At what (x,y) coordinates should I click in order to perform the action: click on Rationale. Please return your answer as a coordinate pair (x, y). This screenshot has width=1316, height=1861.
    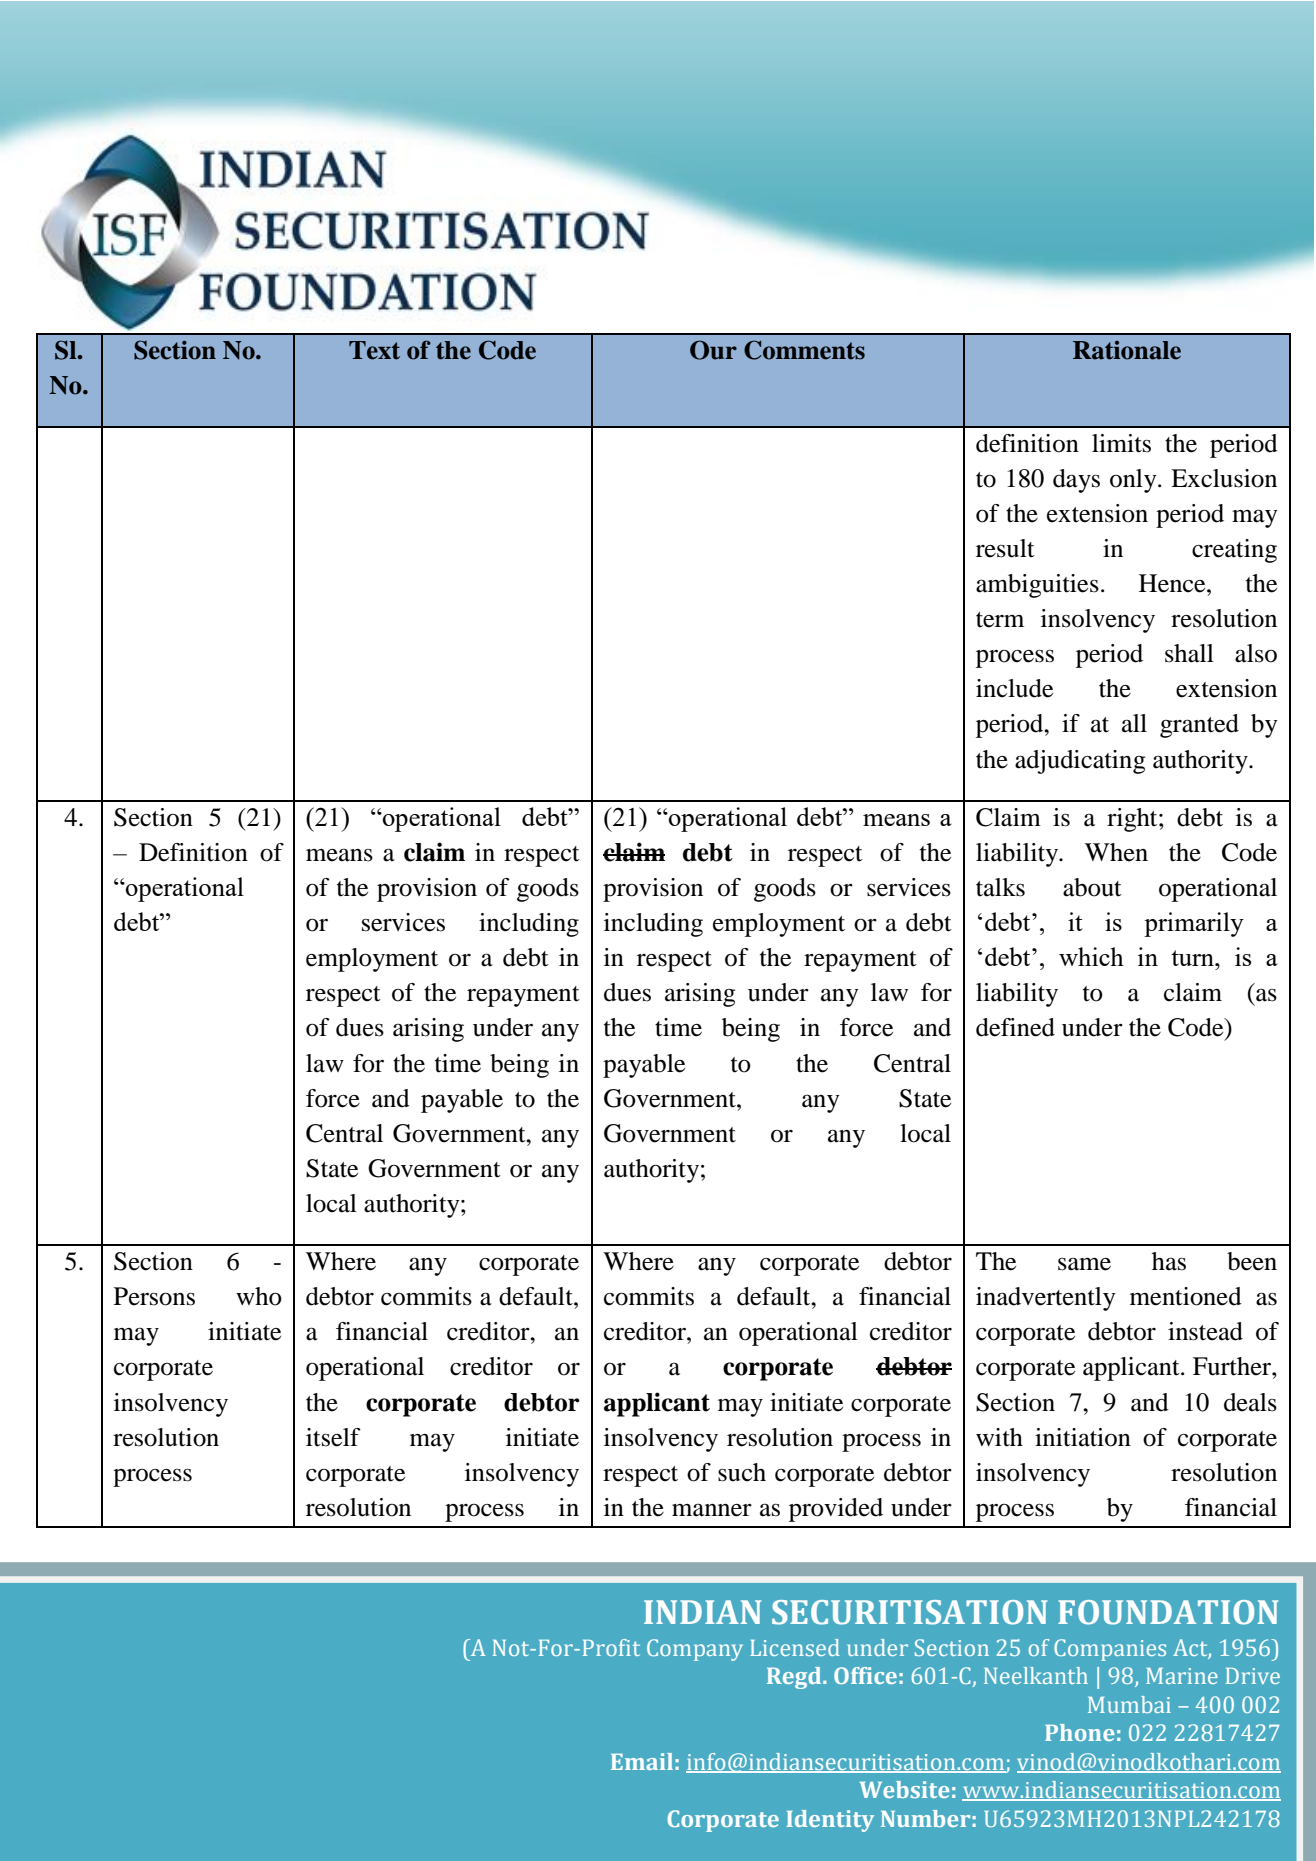
    Looking at the image, I should click on (1127, 350).
